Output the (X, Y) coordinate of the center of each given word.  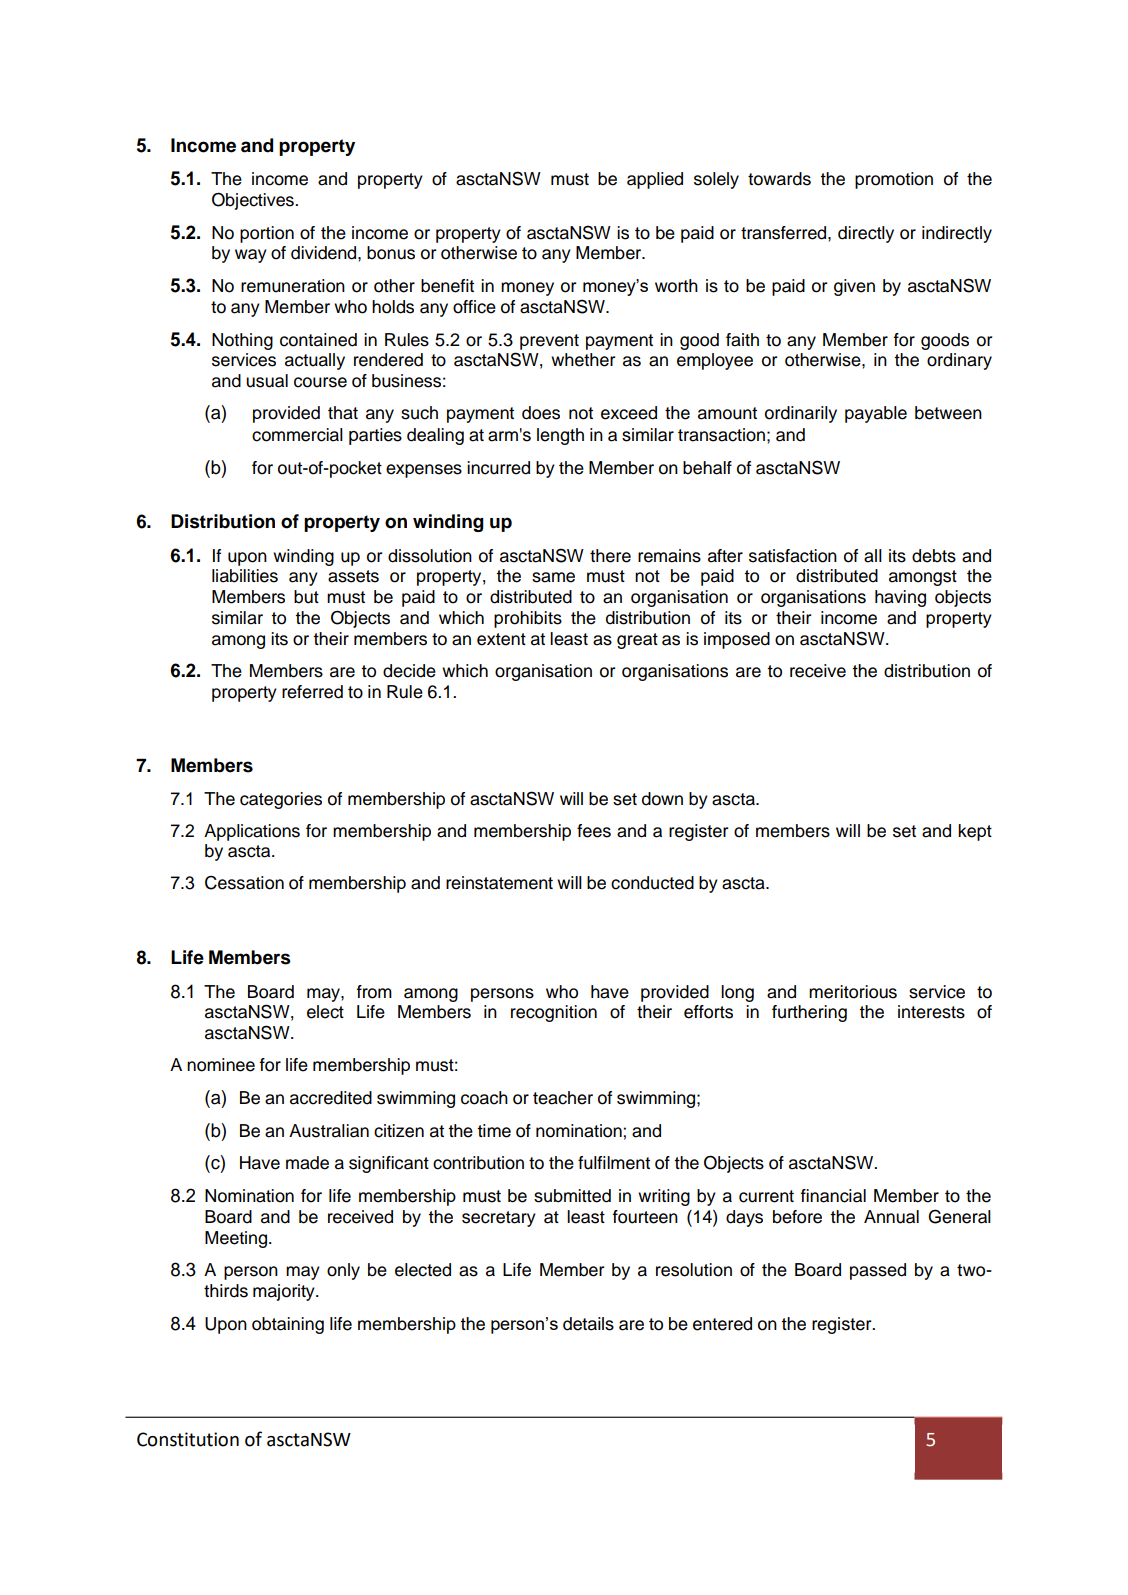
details (588, 1324)
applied (655, 180)
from (374, 992)
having (900, 598)
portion (267, 234)
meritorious (853, 992)
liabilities (245, 576)
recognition (554, 1013)
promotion (894, 180)
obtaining (288, 1325)
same (553, 577)
